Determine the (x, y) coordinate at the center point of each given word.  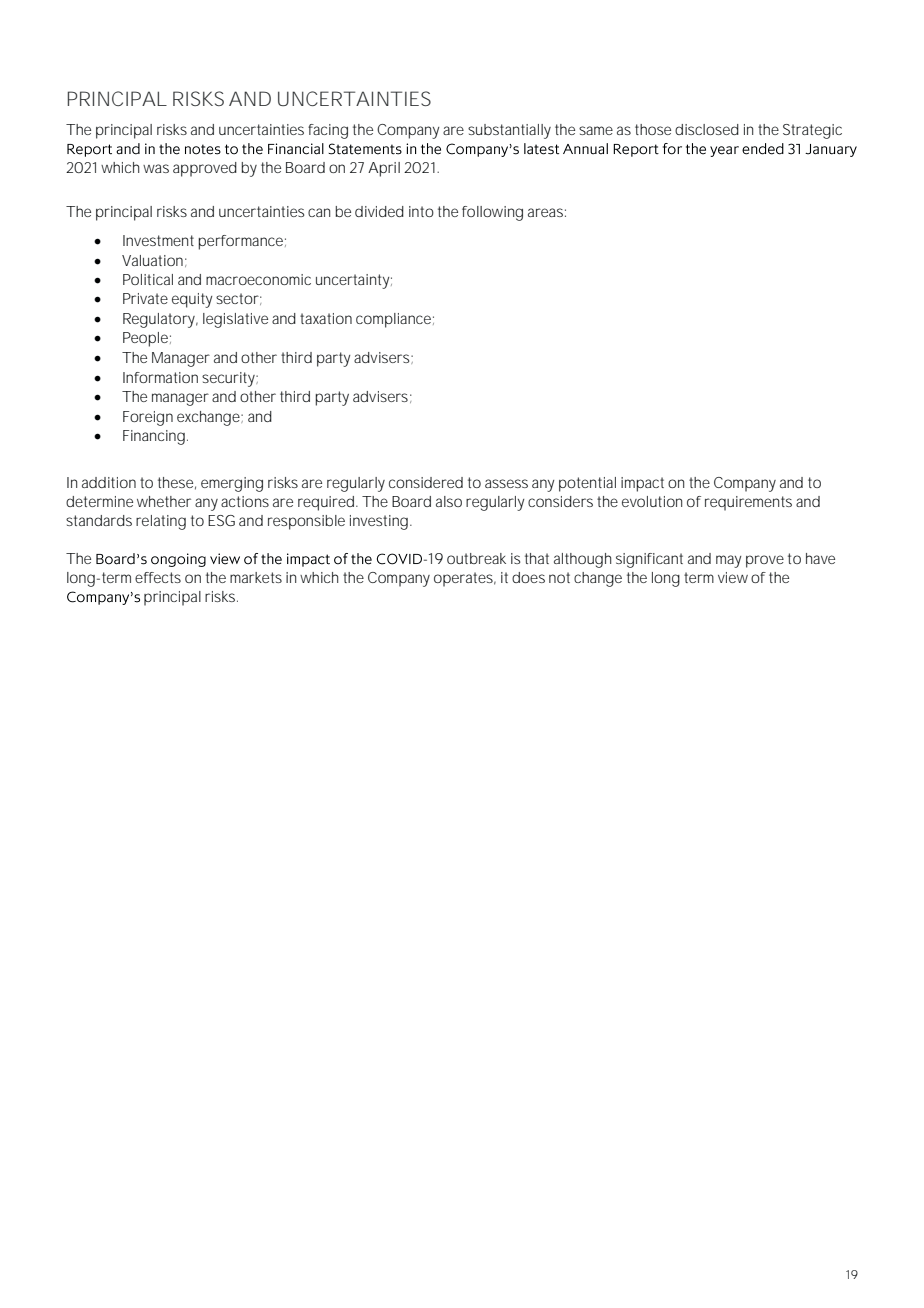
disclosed (707, 129)
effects (158, 577)
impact (642, 484)
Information (160, 377)
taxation (326, 318)
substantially (509, 131)
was (156, 168)
